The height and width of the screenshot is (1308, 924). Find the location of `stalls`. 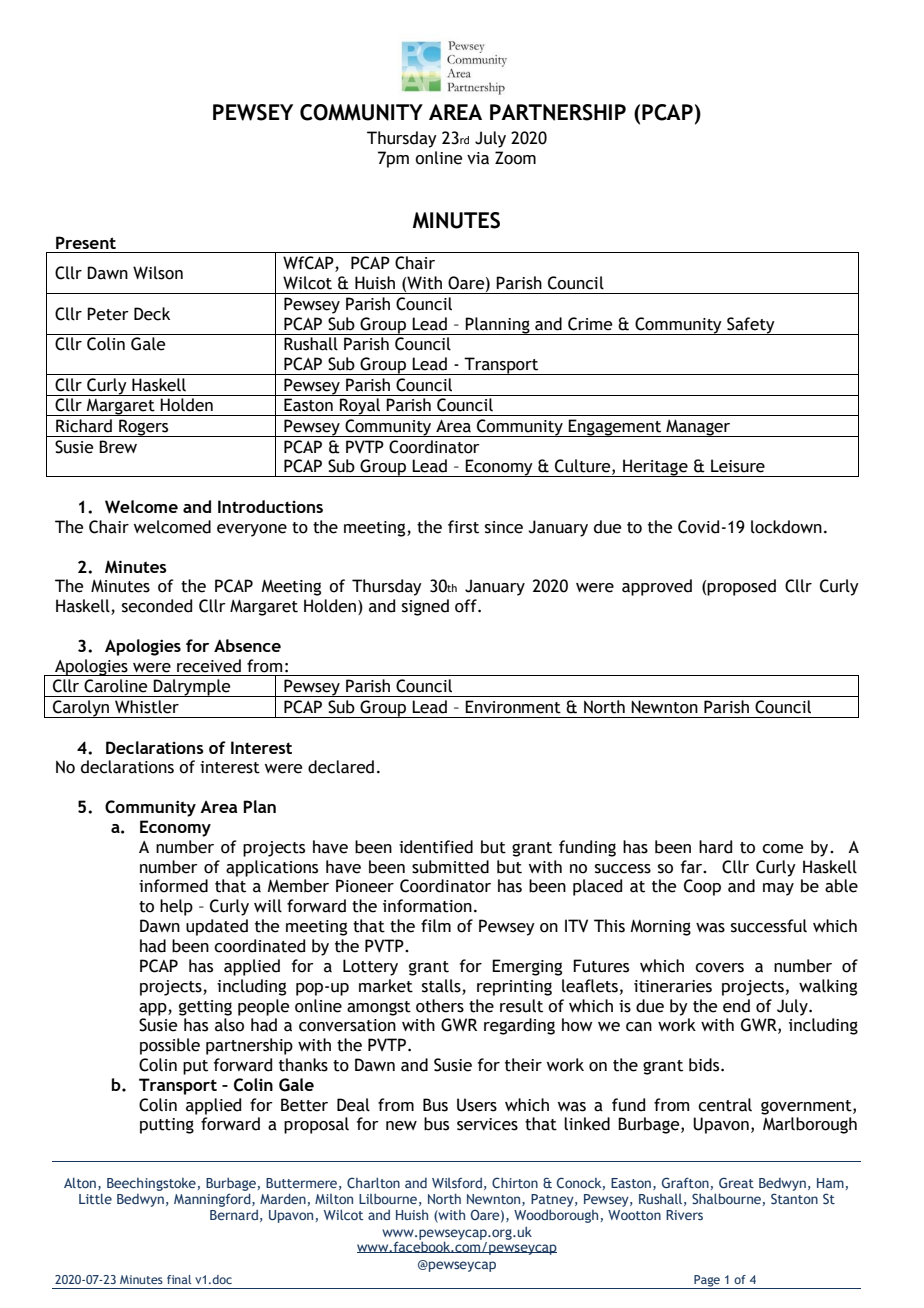

stalls is located at coordinates (441, 986).
